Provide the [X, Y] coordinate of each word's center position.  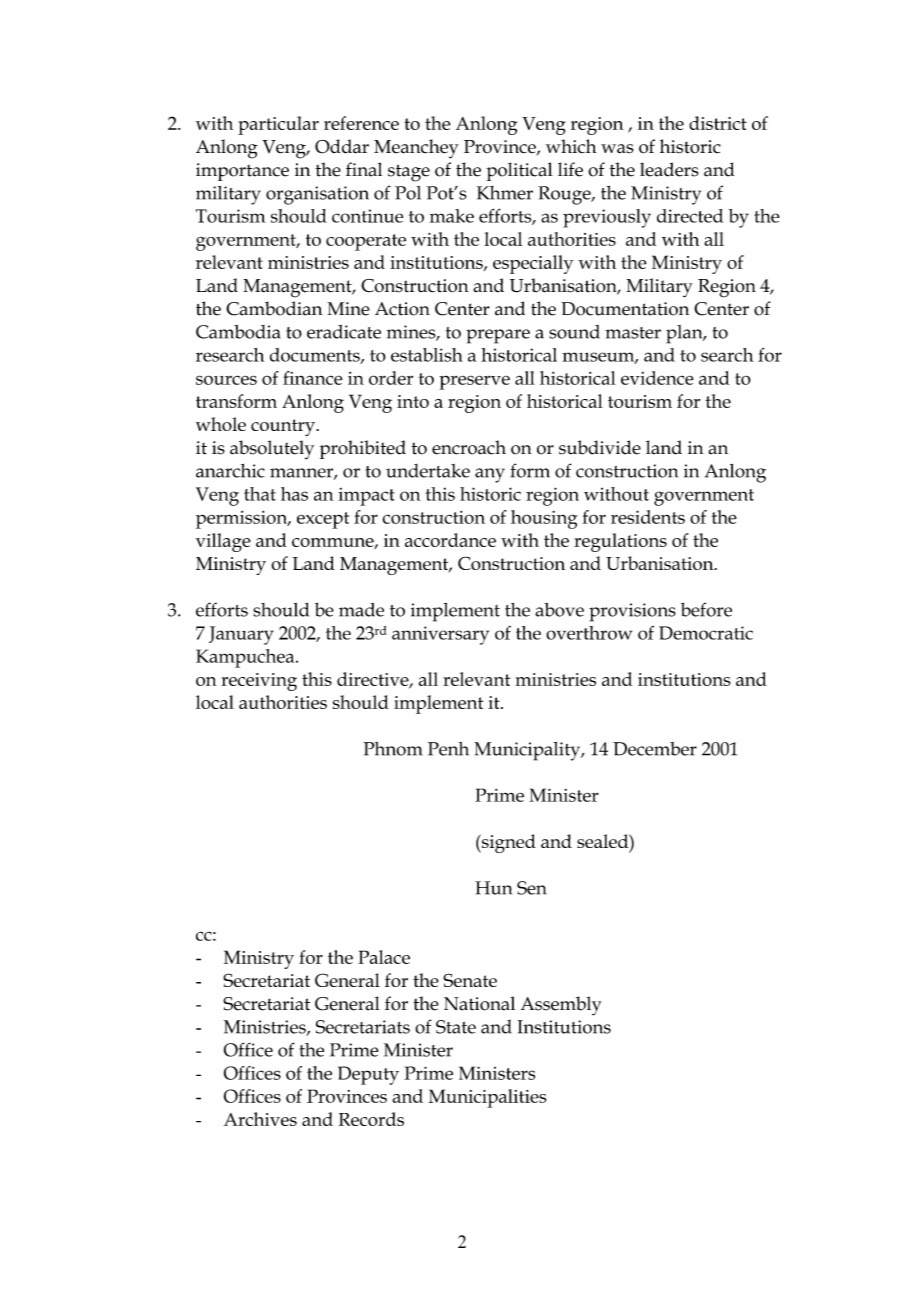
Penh [448, 749]
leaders [669, 169]
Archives [260, 1119]
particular [278, 125]
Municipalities [487, 1098]
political [519, 171]
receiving [259, 682]
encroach [469, 447]
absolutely [272, 449]
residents [648, 517]
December [655, 749]
